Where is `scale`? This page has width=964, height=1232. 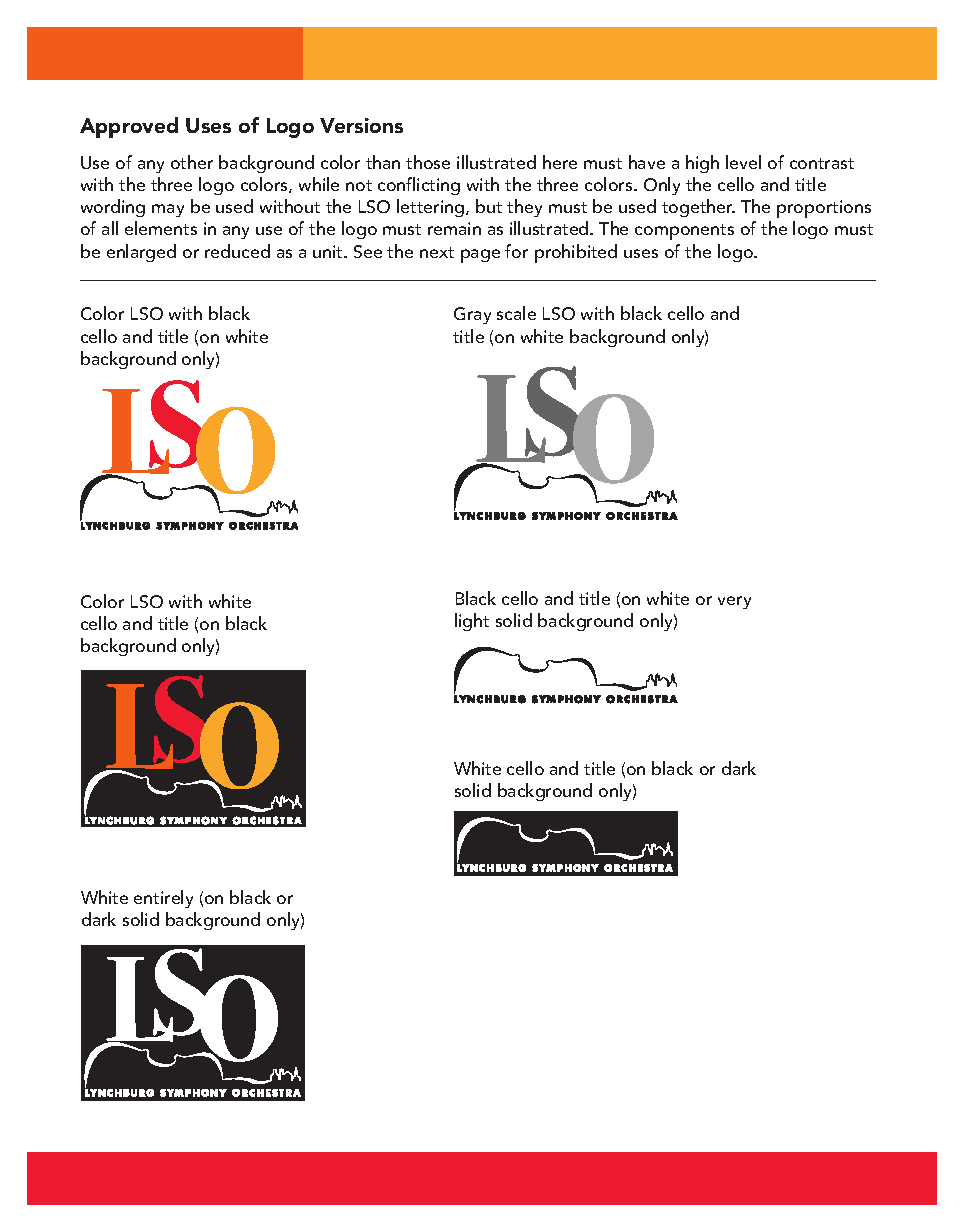
scale is located at coordinates (516, 313).
